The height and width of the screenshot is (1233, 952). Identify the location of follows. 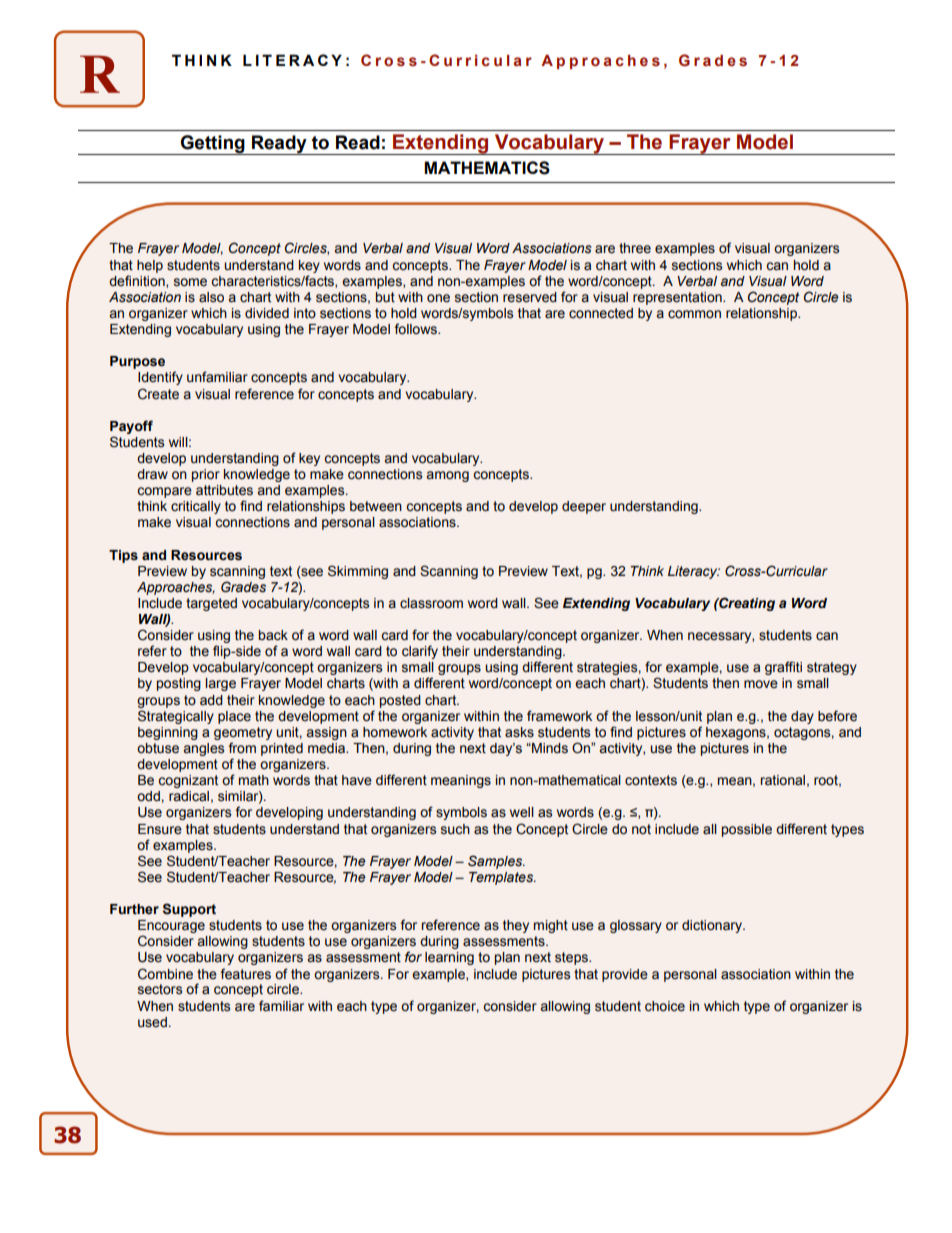
(417, 329).
